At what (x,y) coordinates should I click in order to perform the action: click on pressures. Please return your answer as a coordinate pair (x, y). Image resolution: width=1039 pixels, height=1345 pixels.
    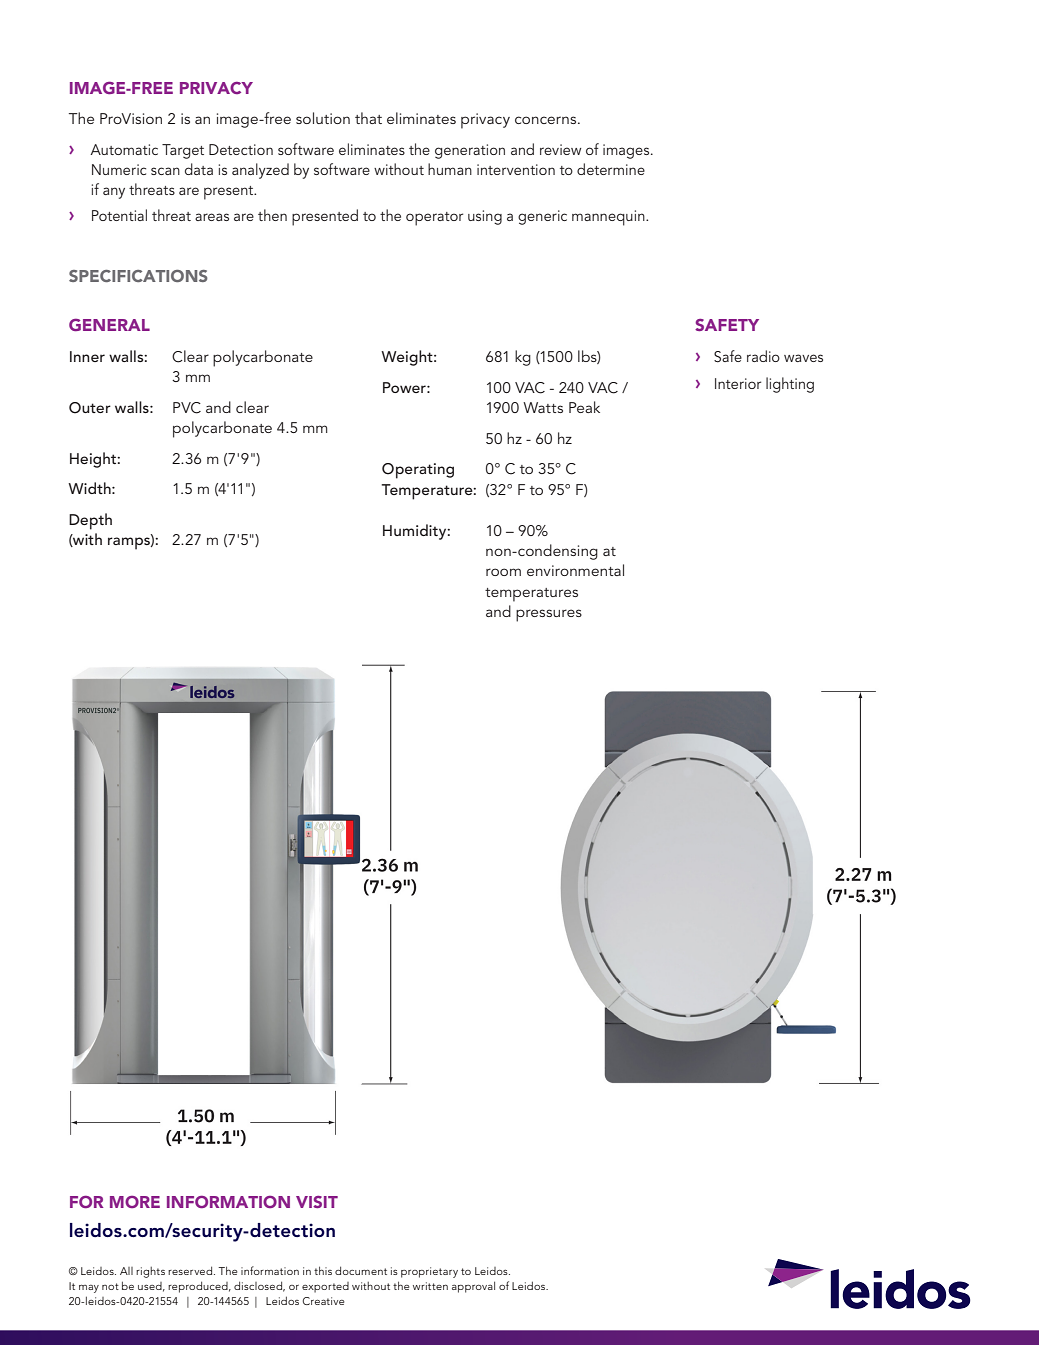
    Looking at the image, I should click on (549, 615).
